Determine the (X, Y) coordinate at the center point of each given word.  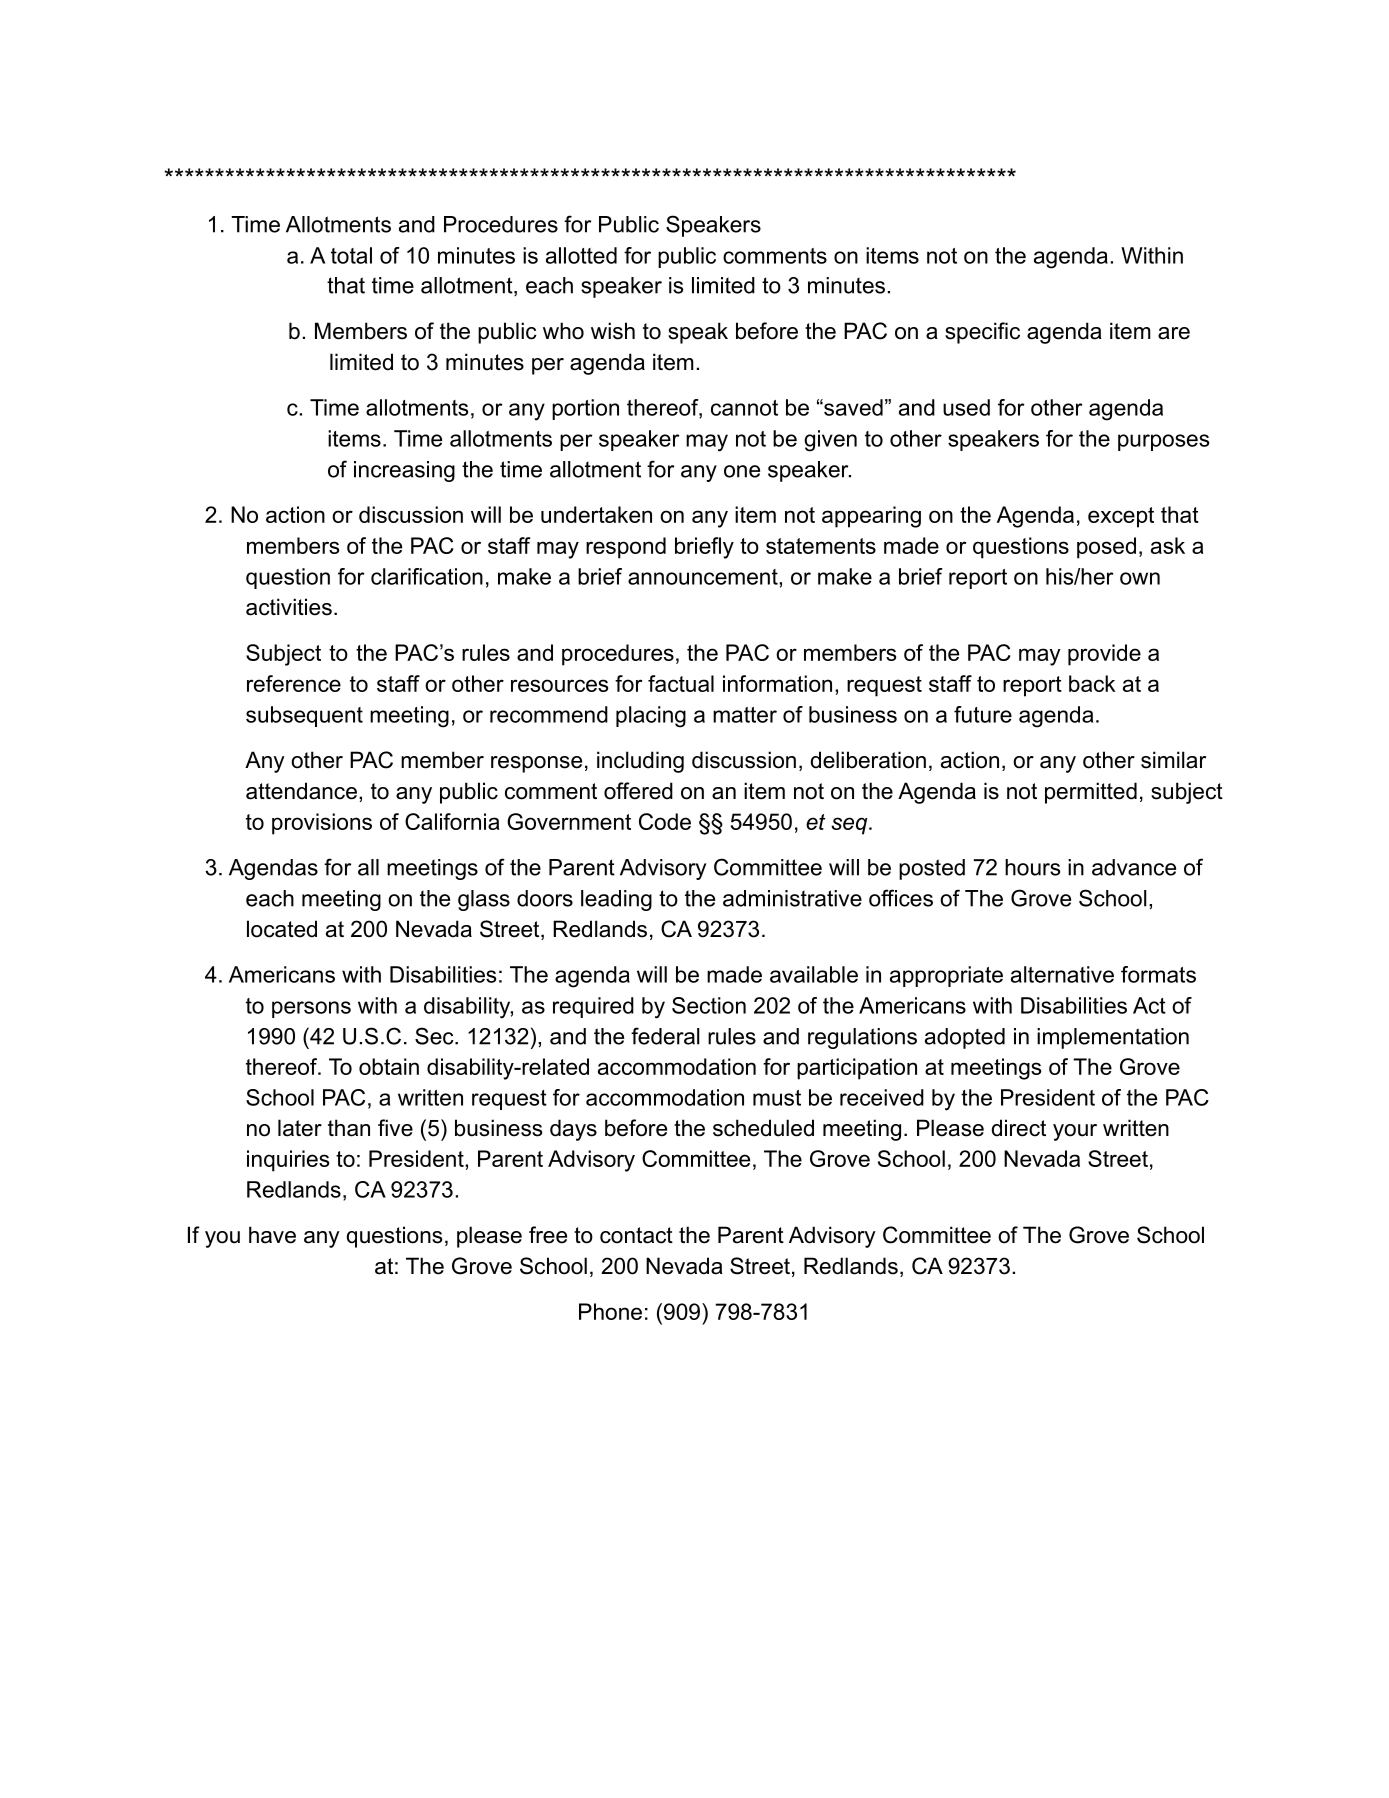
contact (636, 1235)
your (1075, 1132)
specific (982, 333)
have (272, 1235)
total (351, 255)
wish (613, 331)
